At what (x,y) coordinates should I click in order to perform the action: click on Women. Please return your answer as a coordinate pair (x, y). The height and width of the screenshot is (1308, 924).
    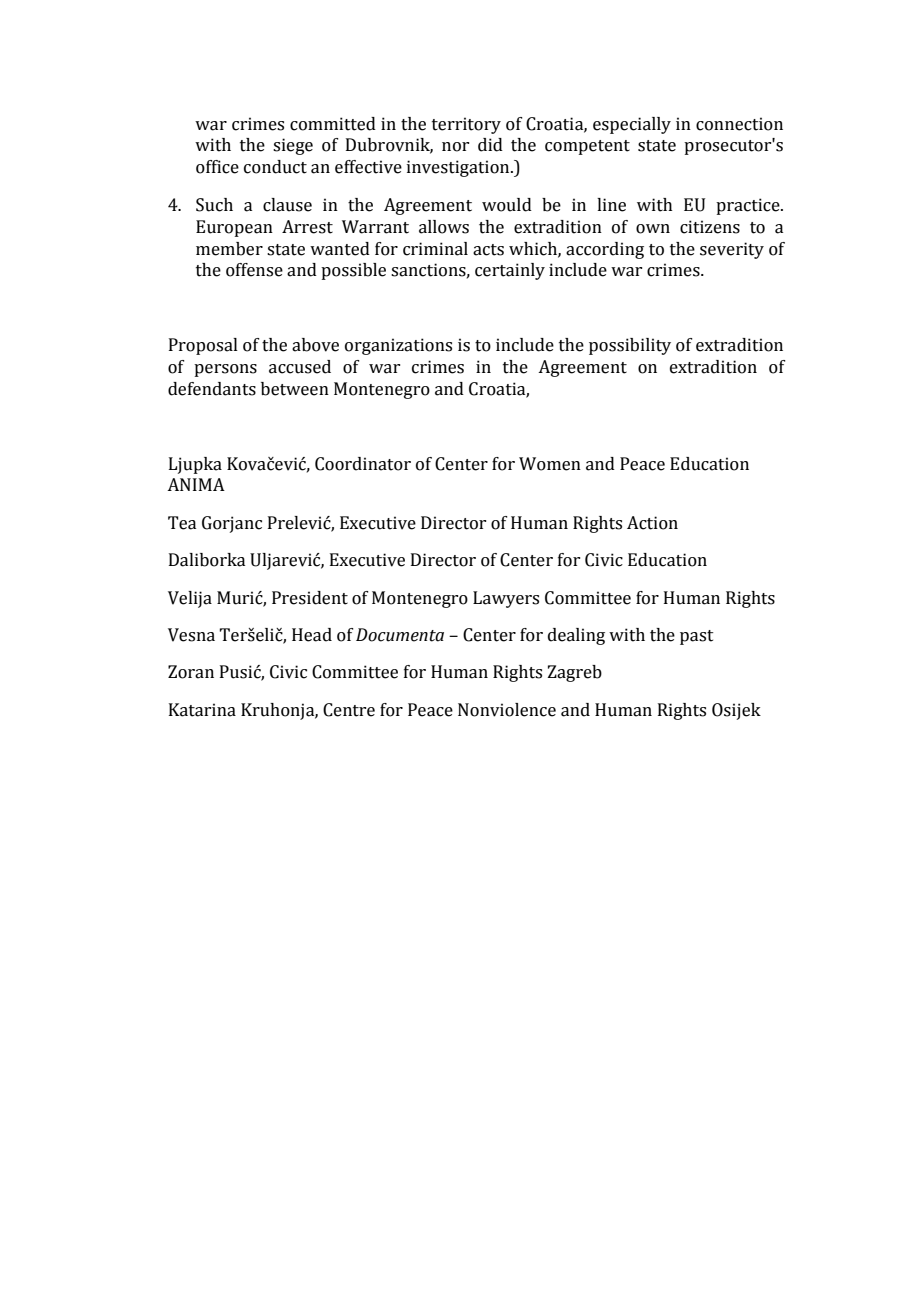
    Looking at the image, I should click on (550, 464).
